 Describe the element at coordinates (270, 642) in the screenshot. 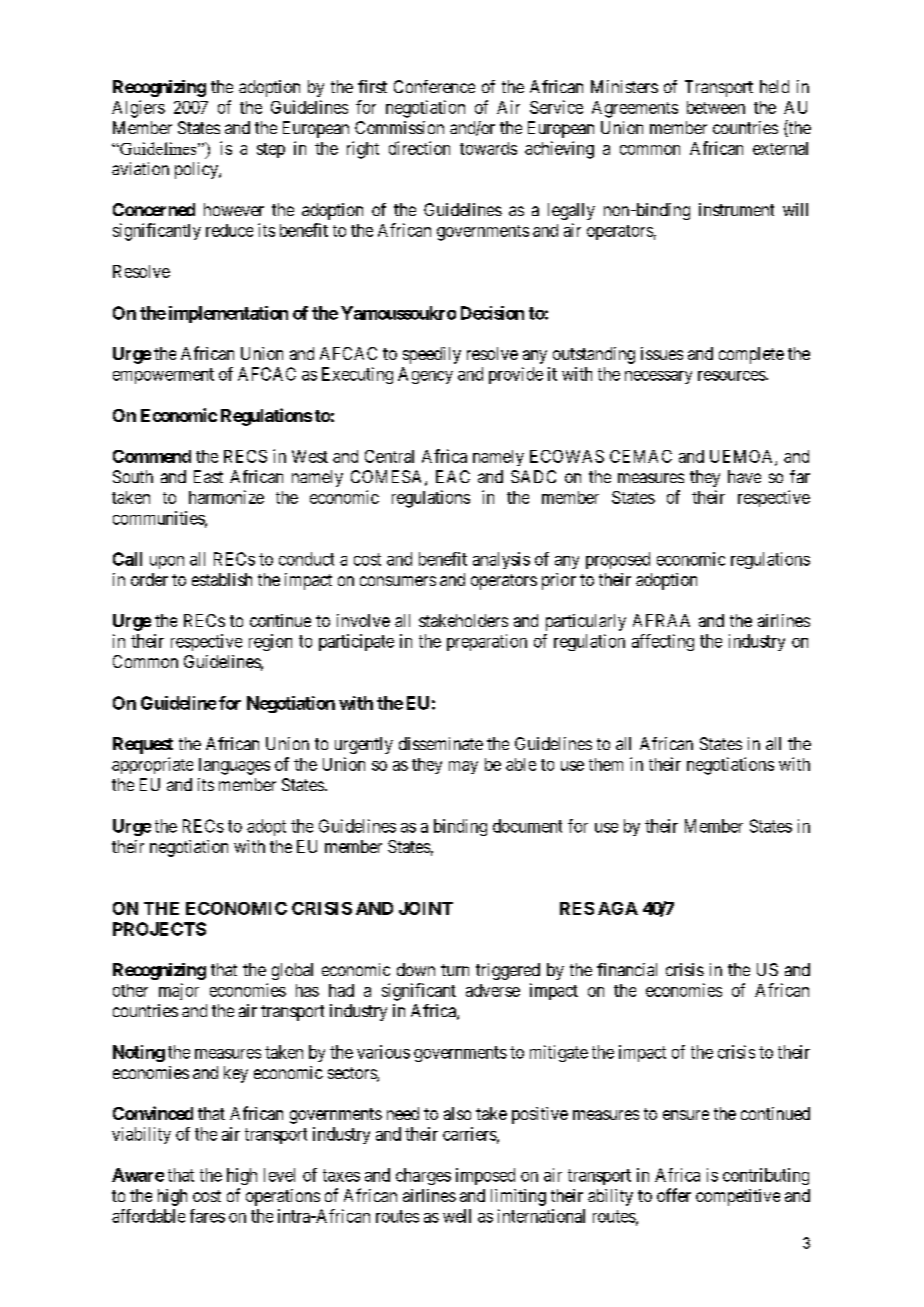

I see `region` at that location.
